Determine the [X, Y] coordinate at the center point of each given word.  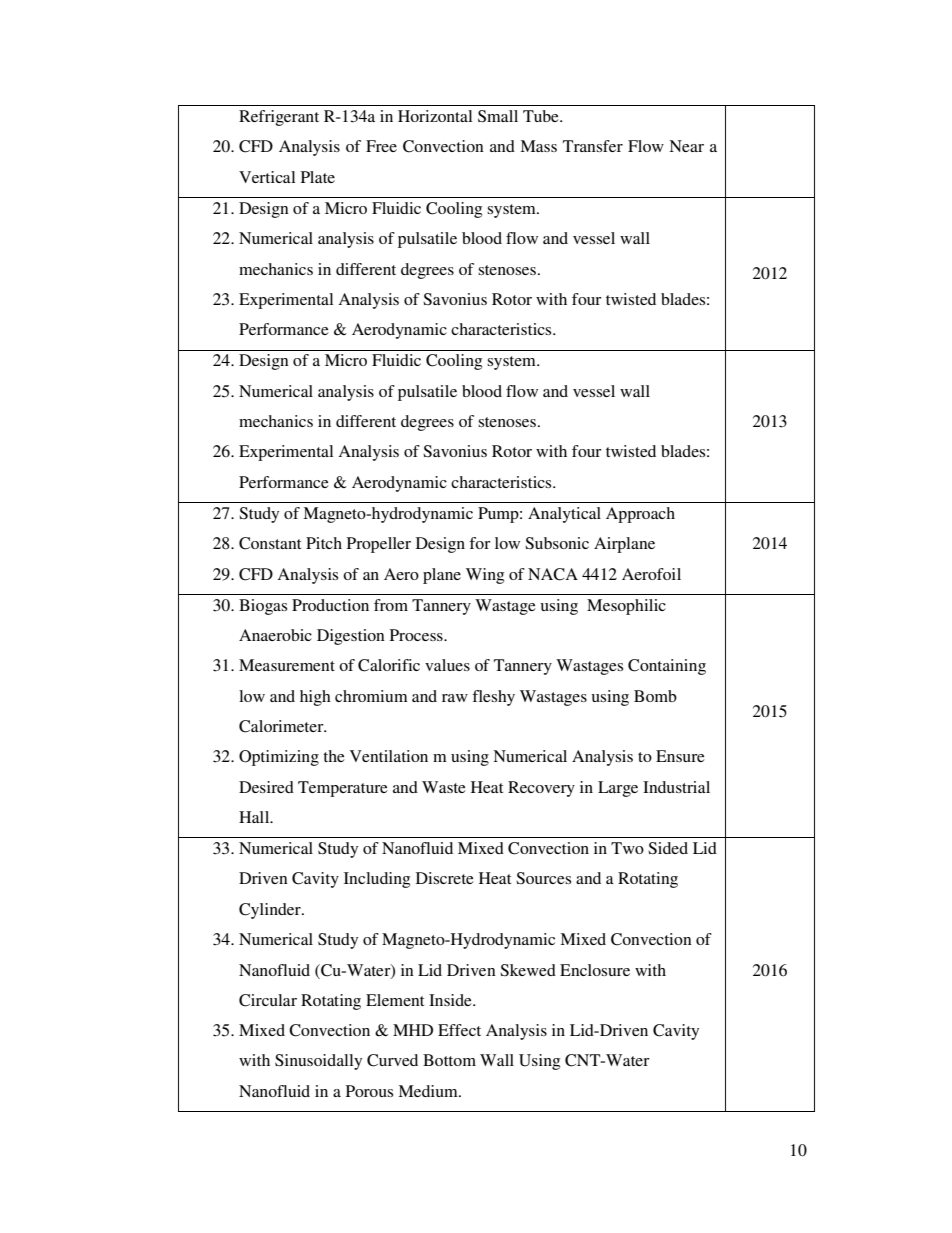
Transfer [593, 146]
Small [498, 116]
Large [618, 789]
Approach [640, 515]
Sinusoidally [318, 1062]
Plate [318, 177]
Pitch [324, 543]
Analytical [564, 515]
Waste [444, 787]
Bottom [449, 1060]
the [334, 756]
